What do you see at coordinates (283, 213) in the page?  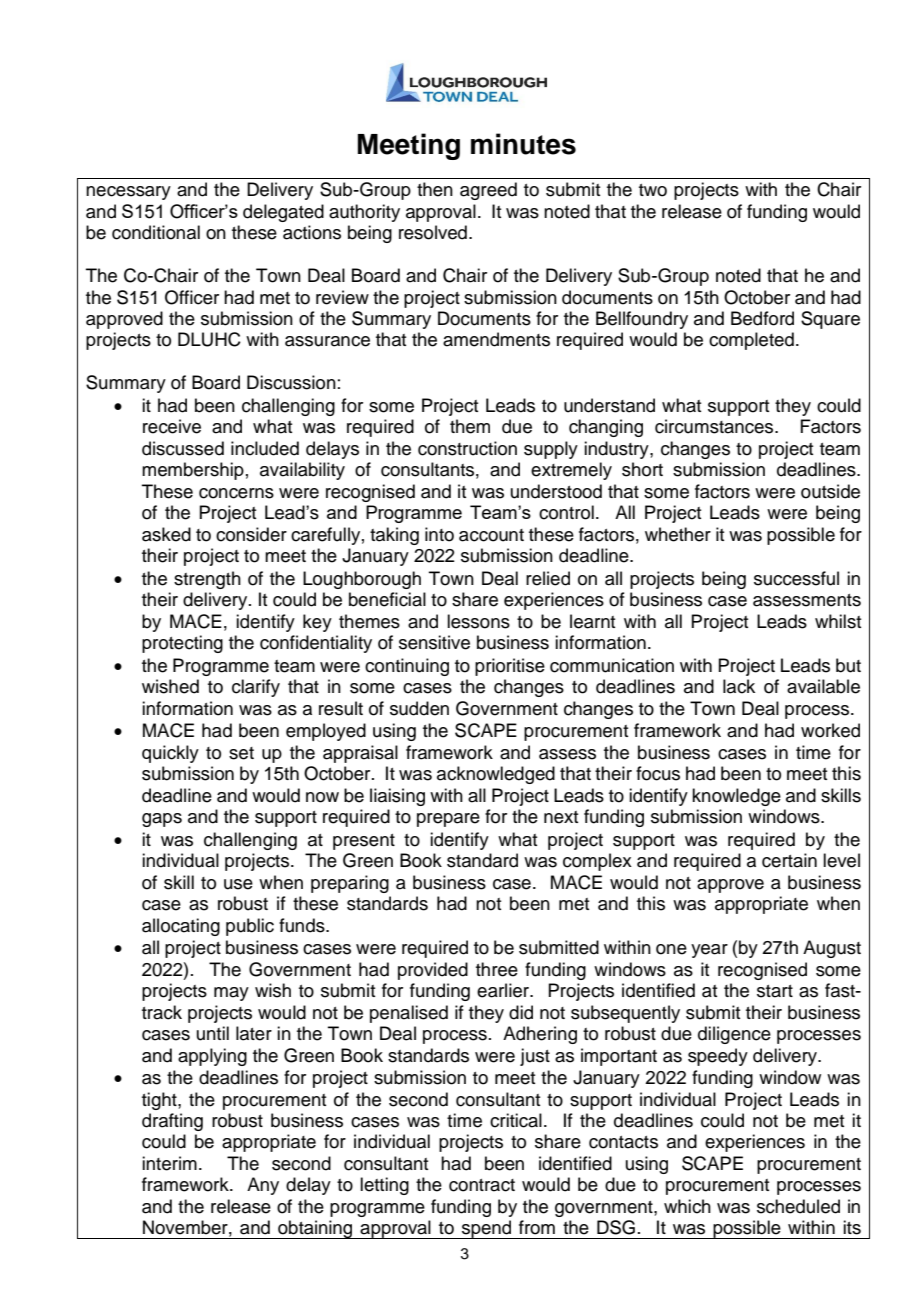 I see `delegated` at bounding box center [283, 213].
